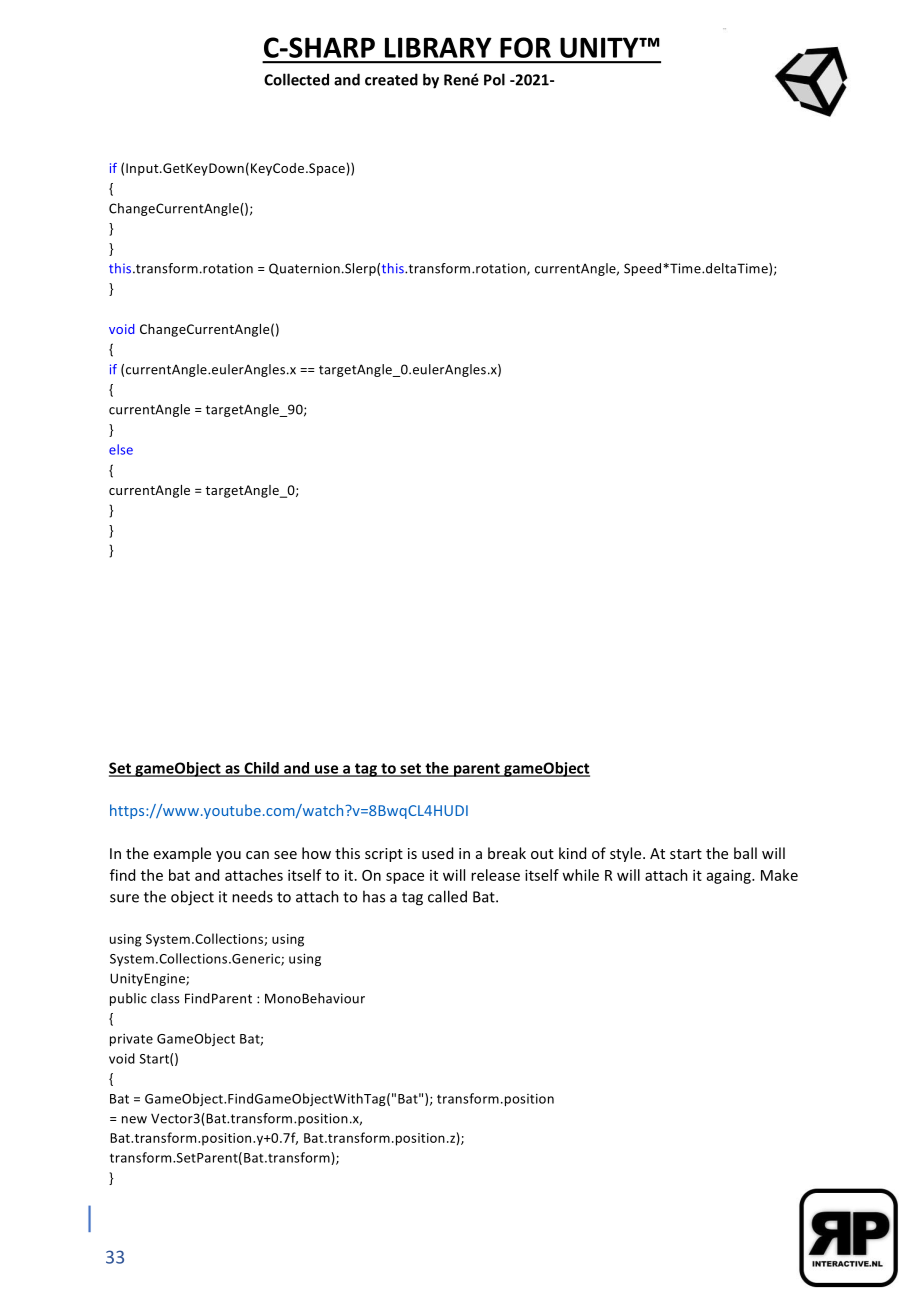  What do you see at coordinates (494, 79) in the image?
I see `Pol` at bounding box center [494, 79].
